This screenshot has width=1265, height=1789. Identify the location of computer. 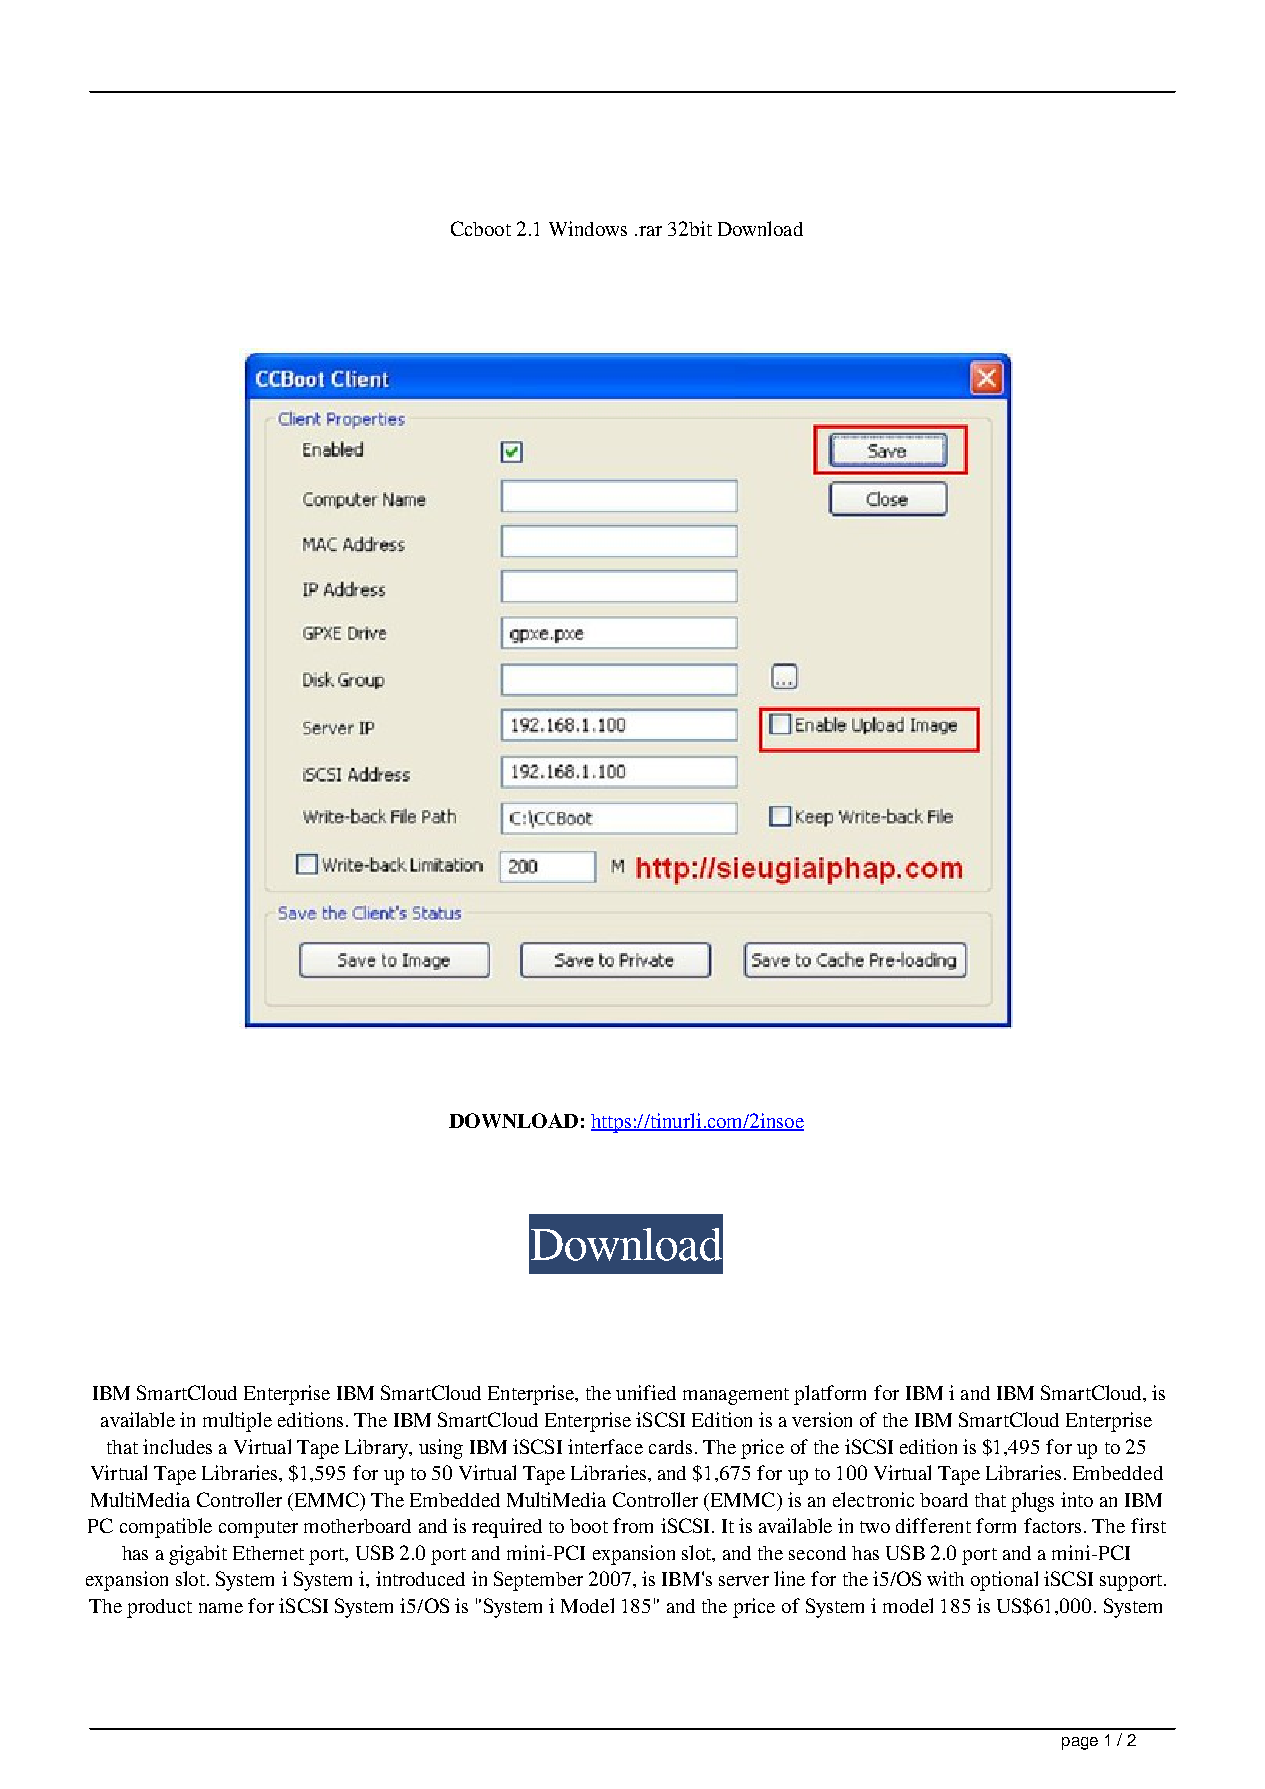
(258, 1529).
